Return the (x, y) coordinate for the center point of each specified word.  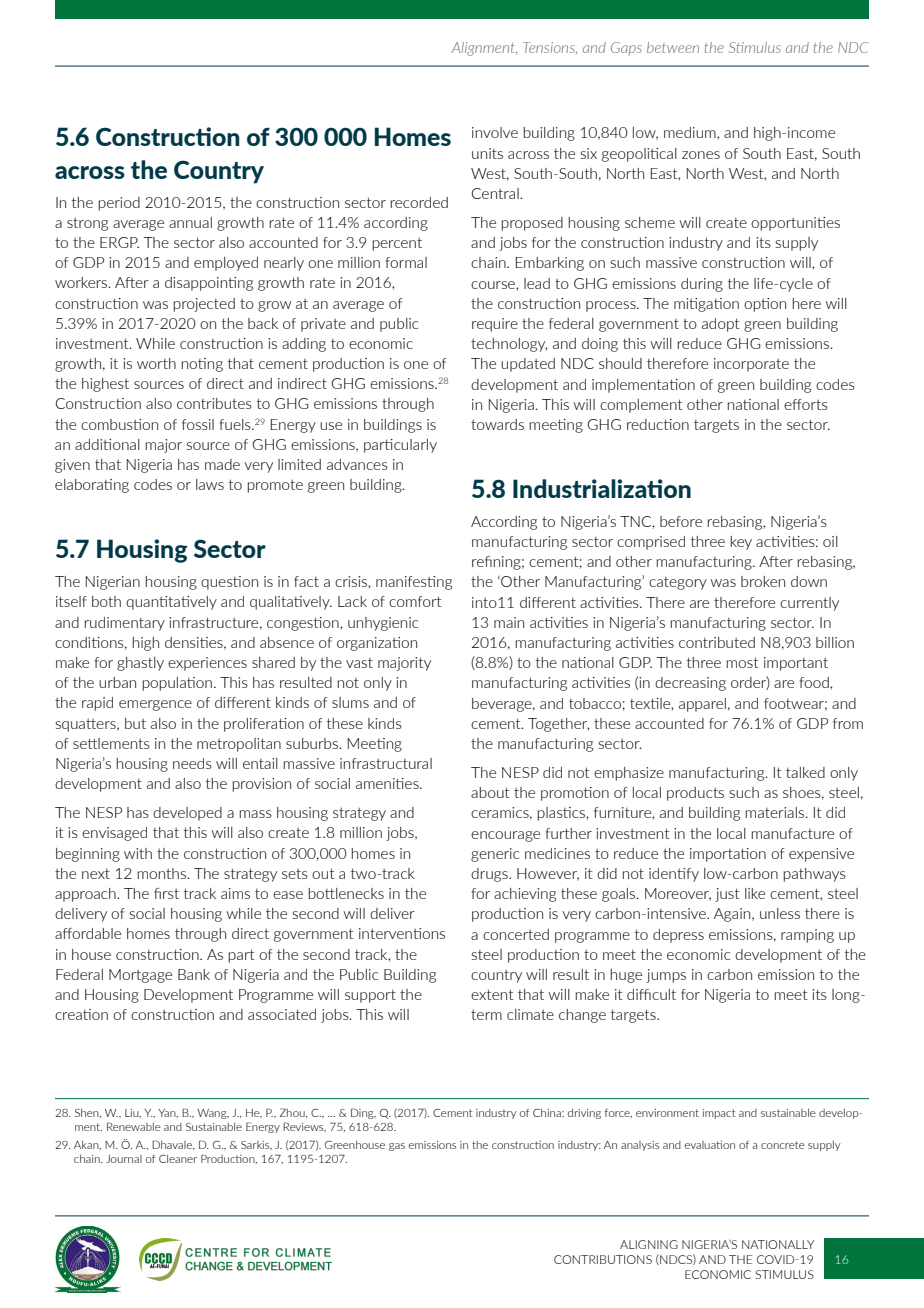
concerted (516, 934)
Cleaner (178, 1158)
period (119, 204)
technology (509, 345)
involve (495, 132)
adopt (721, 325)
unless (780, 913)
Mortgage (140, 976)
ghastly (140, 664)
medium (691, 132)
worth (156, 363)
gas (397, 1147)
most (742, 662)
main (509, 622)
